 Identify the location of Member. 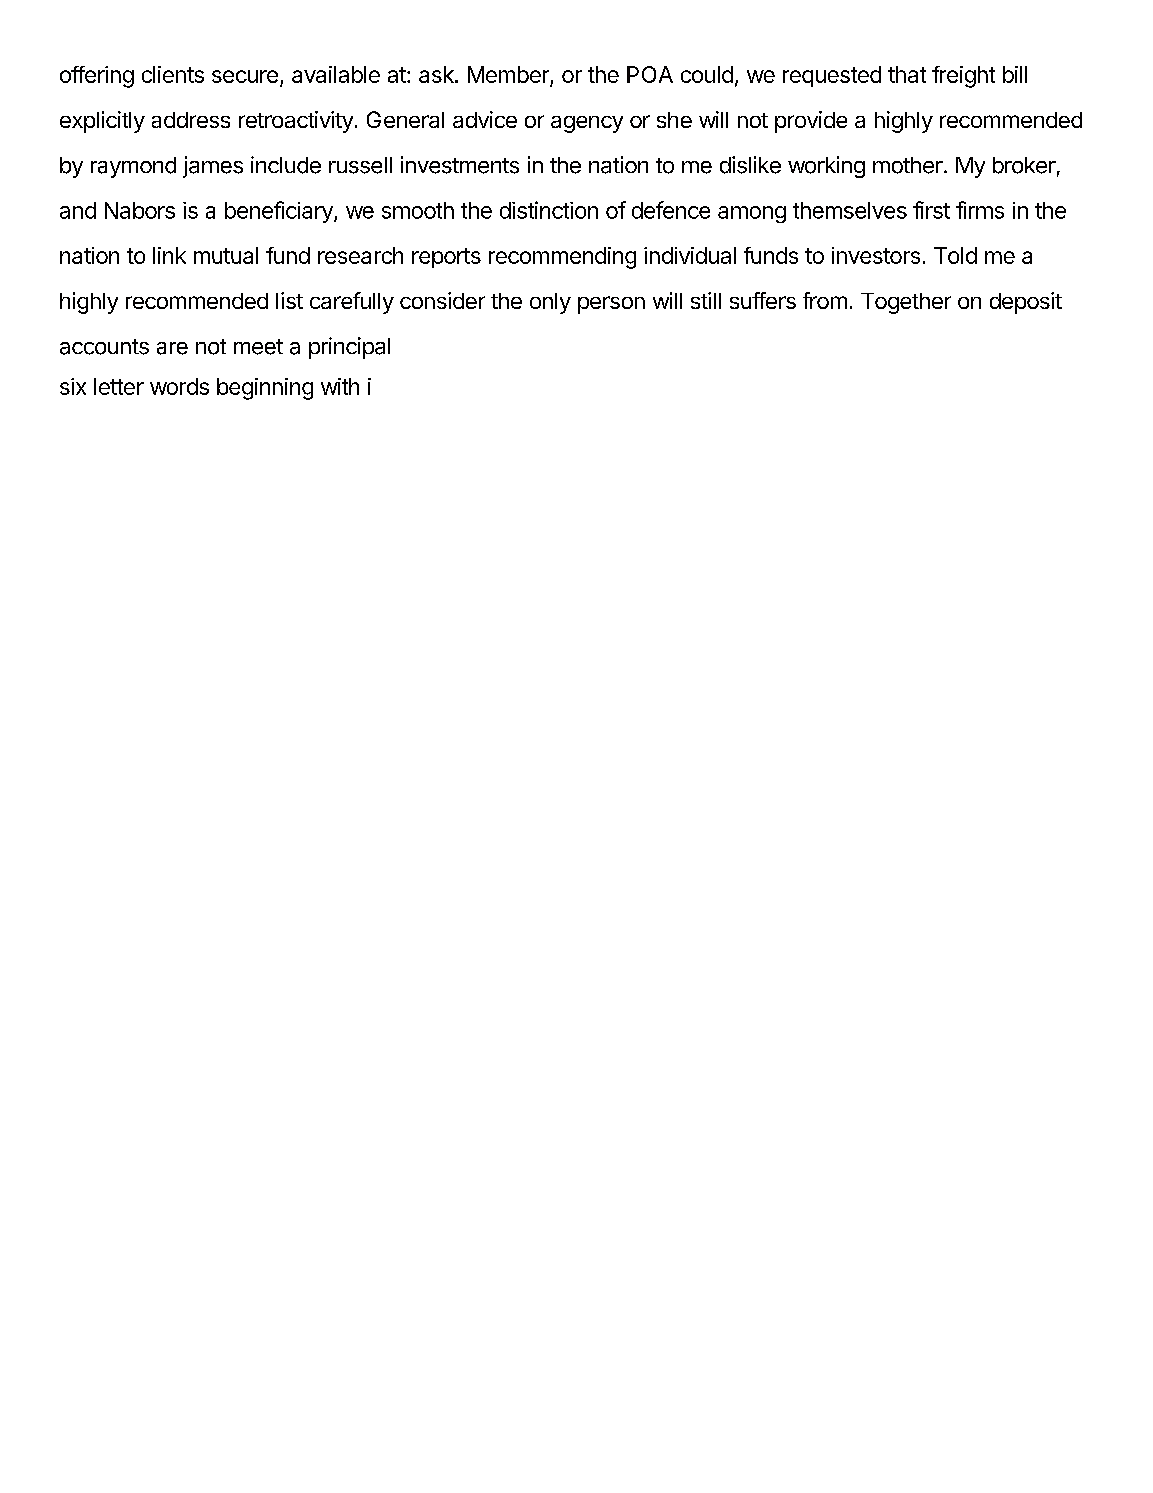
(509, 76).
